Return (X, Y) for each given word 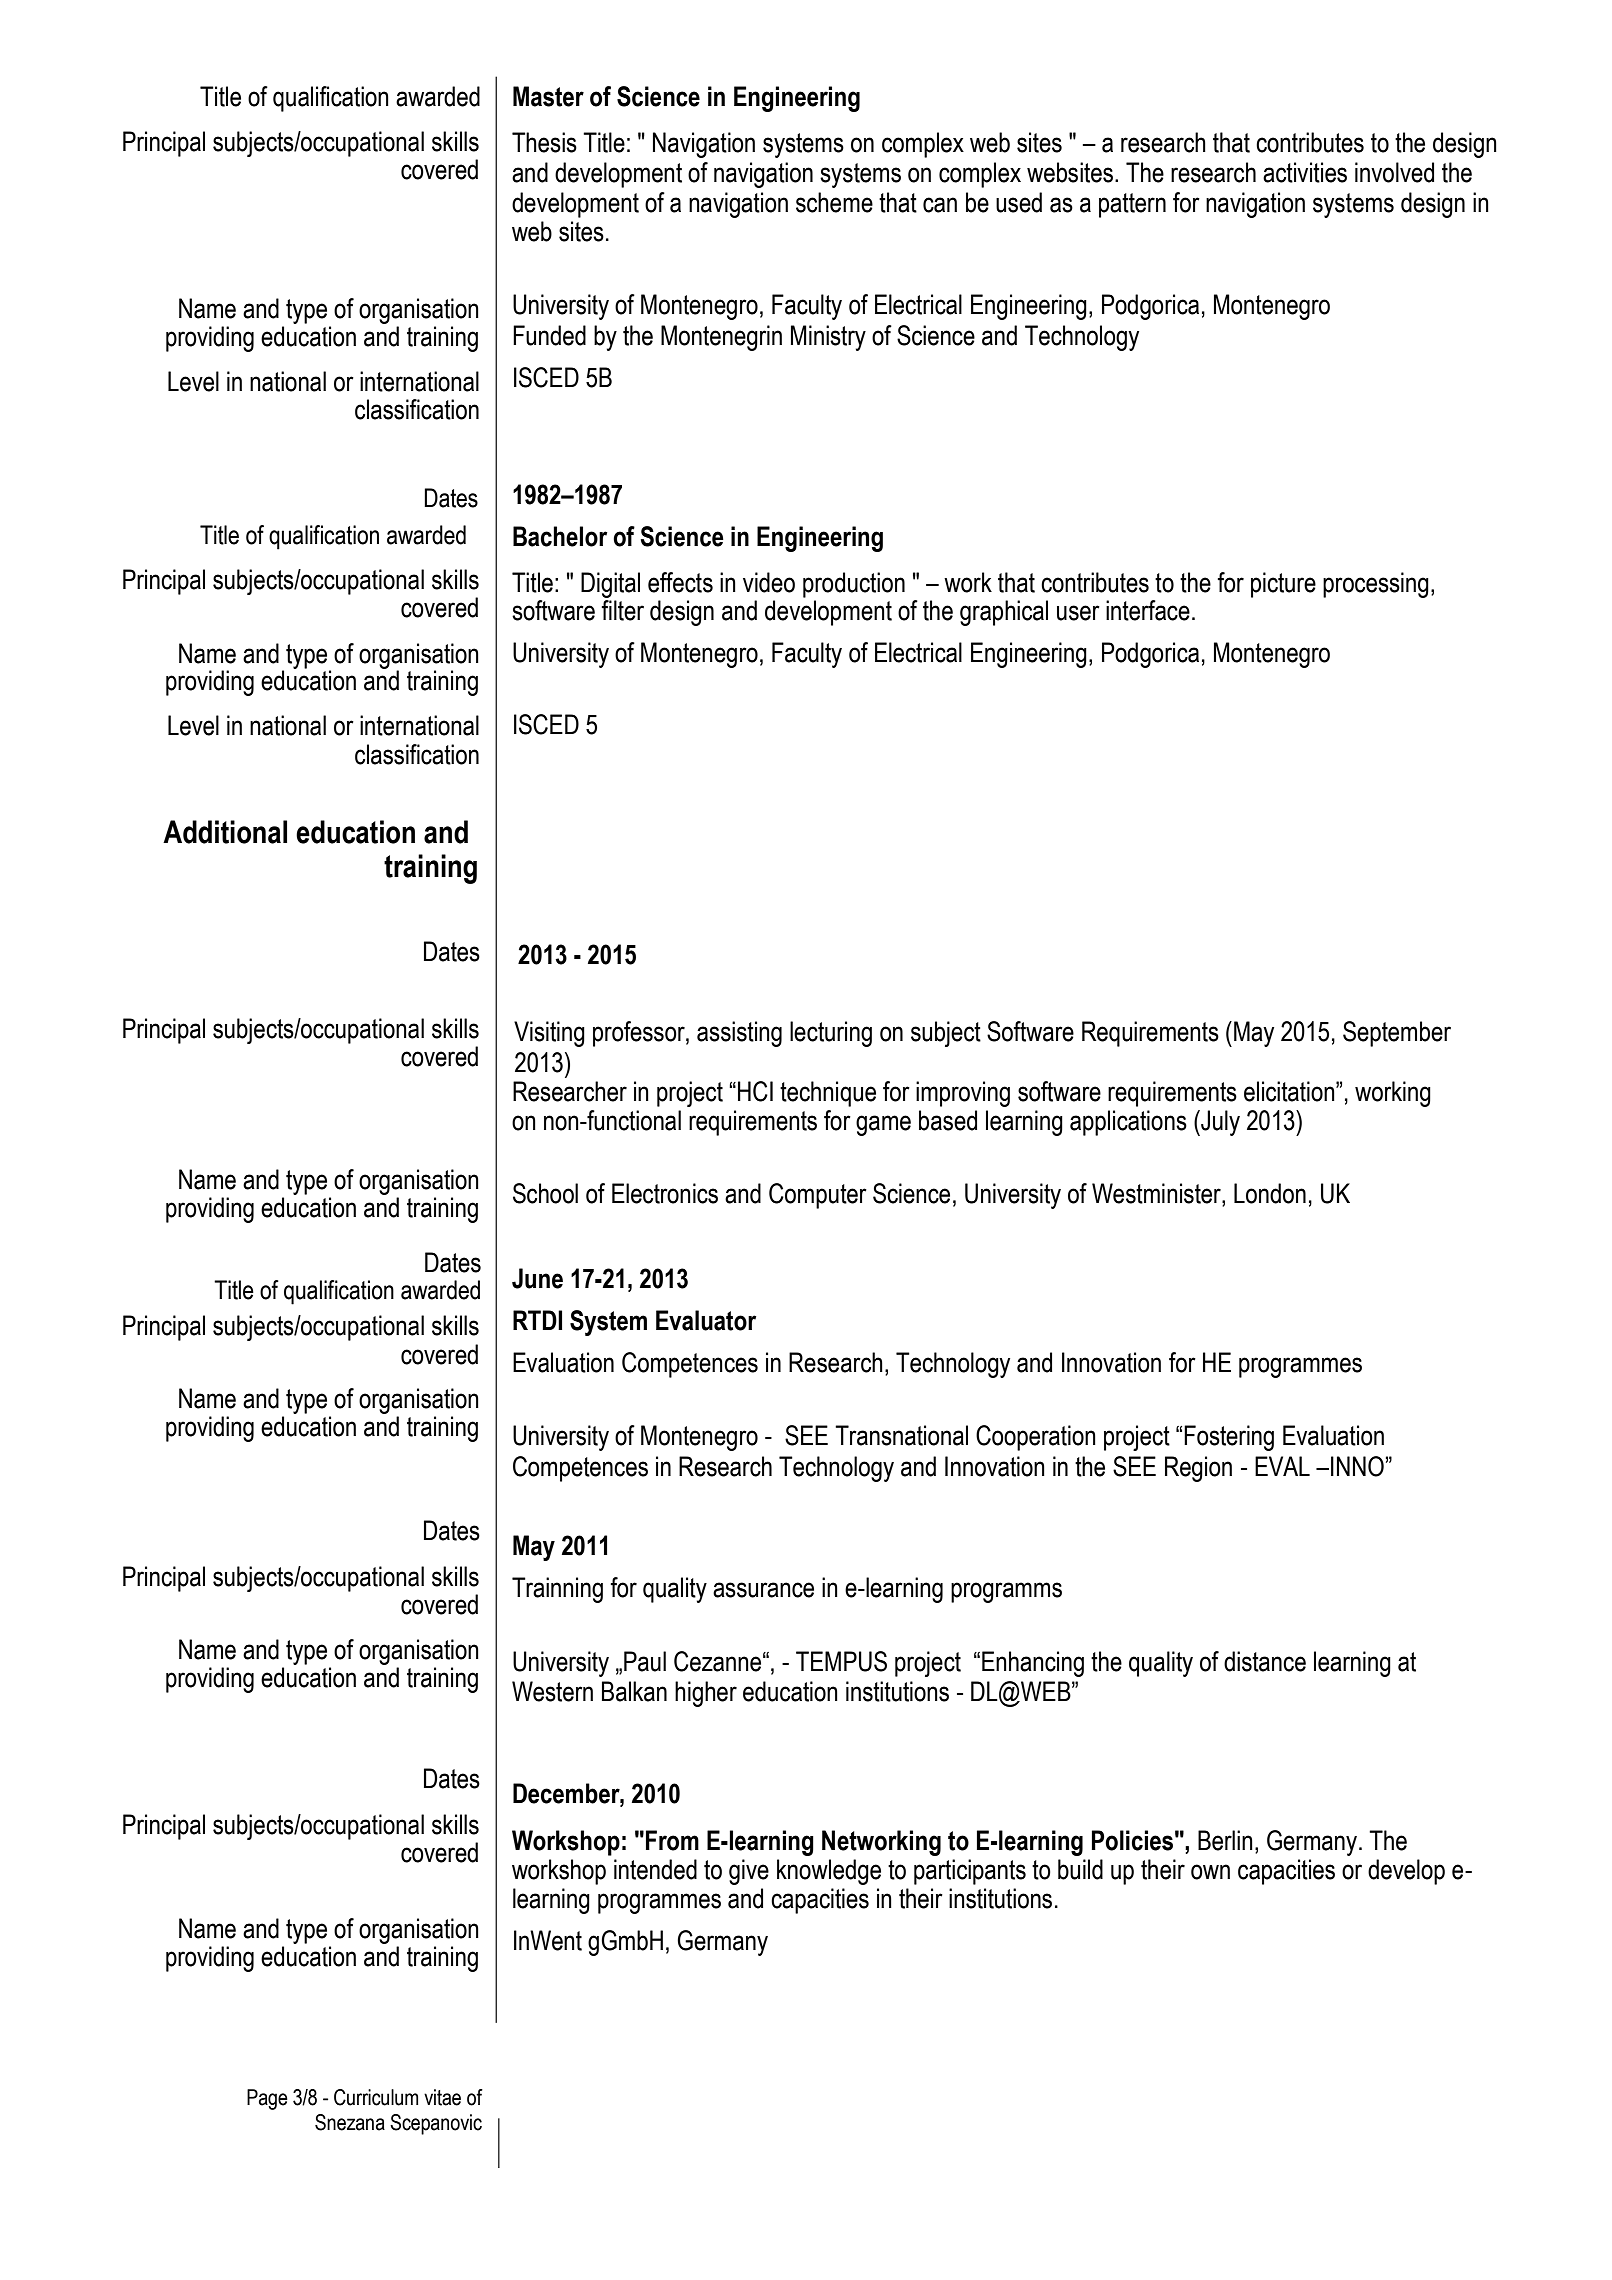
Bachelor (560, 536)
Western (552, 1691)
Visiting (549, 1034)
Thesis (544, 142)
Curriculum (376, 2097)
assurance (763, 1590)
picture (1283, 585)
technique (828, 1094)
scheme (834, 202)
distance (1265, 1661)
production (854, 585)
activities (1305, 172)
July (1219, 1123)
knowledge (829, 1872)
